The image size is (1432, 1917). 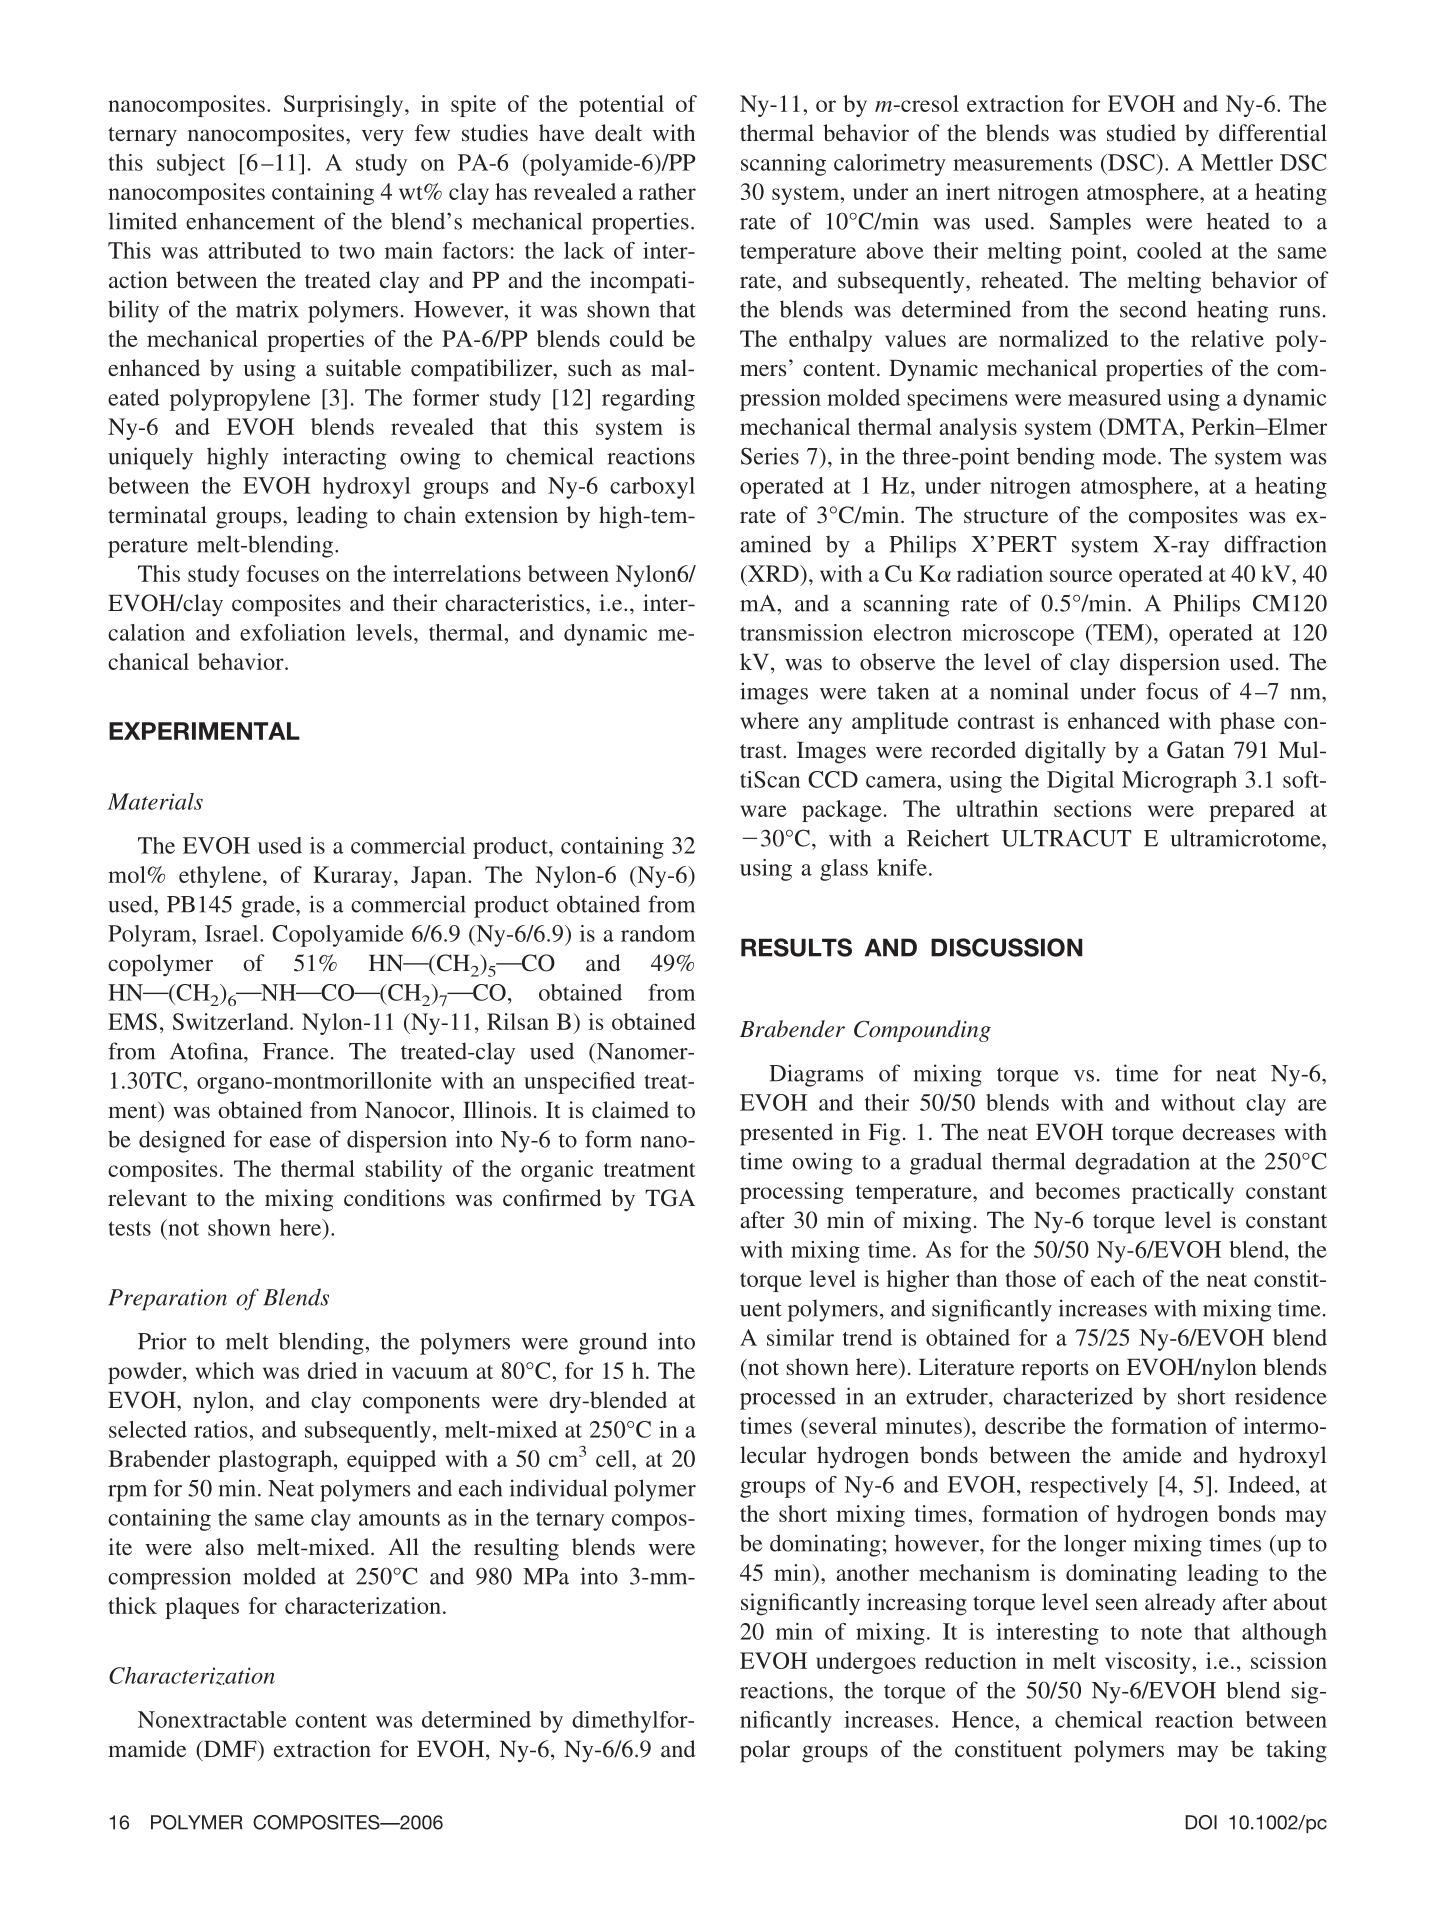 What do you see at coordinates (765, 1751) in the screenshot?
I see `polar` at bounding box center [765, 1751].
